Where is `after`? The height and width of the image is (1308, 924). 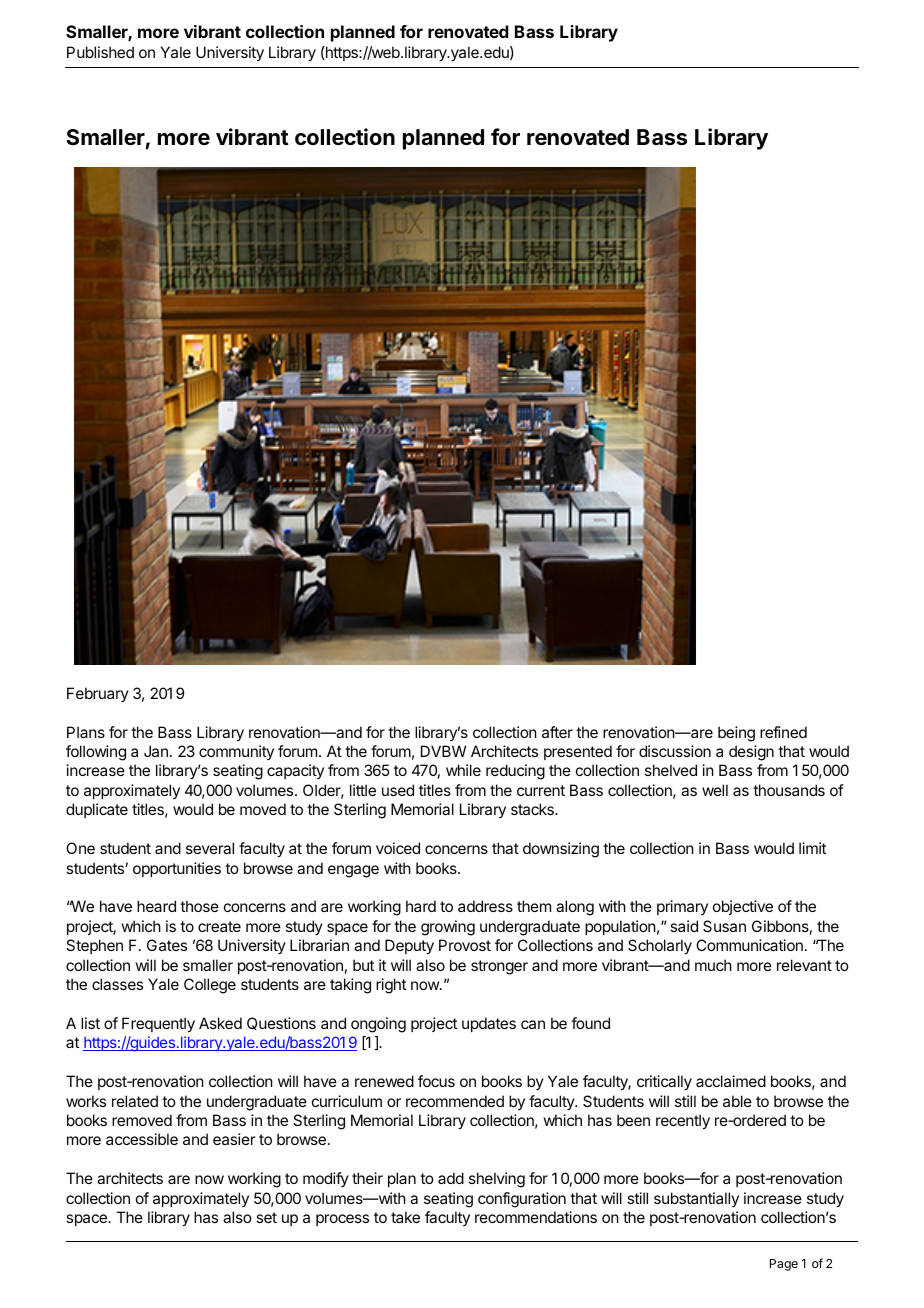
after is located at coordinates (557, 732).
